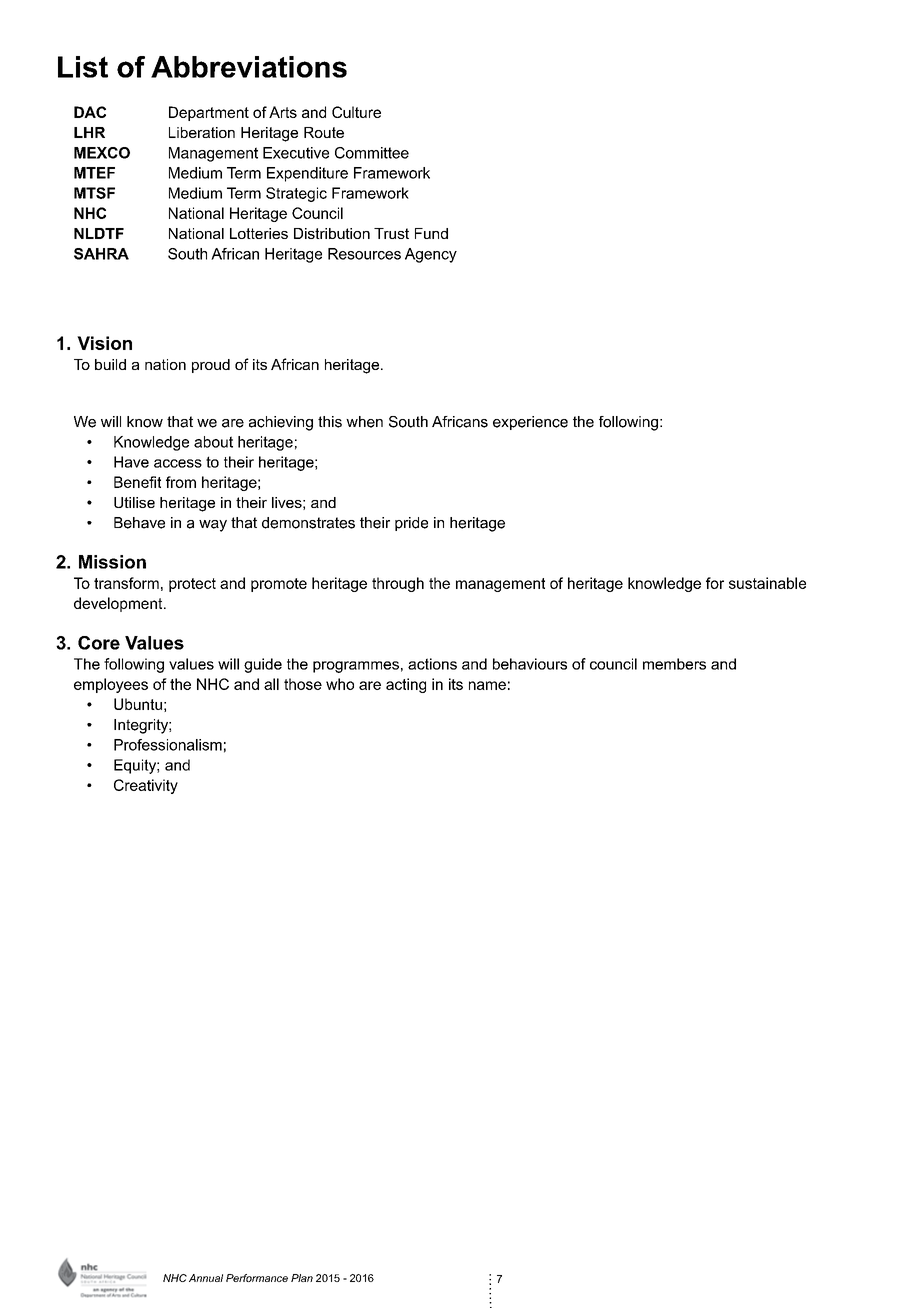 The height and width of the document is (1308, 924). What do you see at coordinates (206, 1278) in the document?
I see `Annual` at bounding box center [206, 1278].
